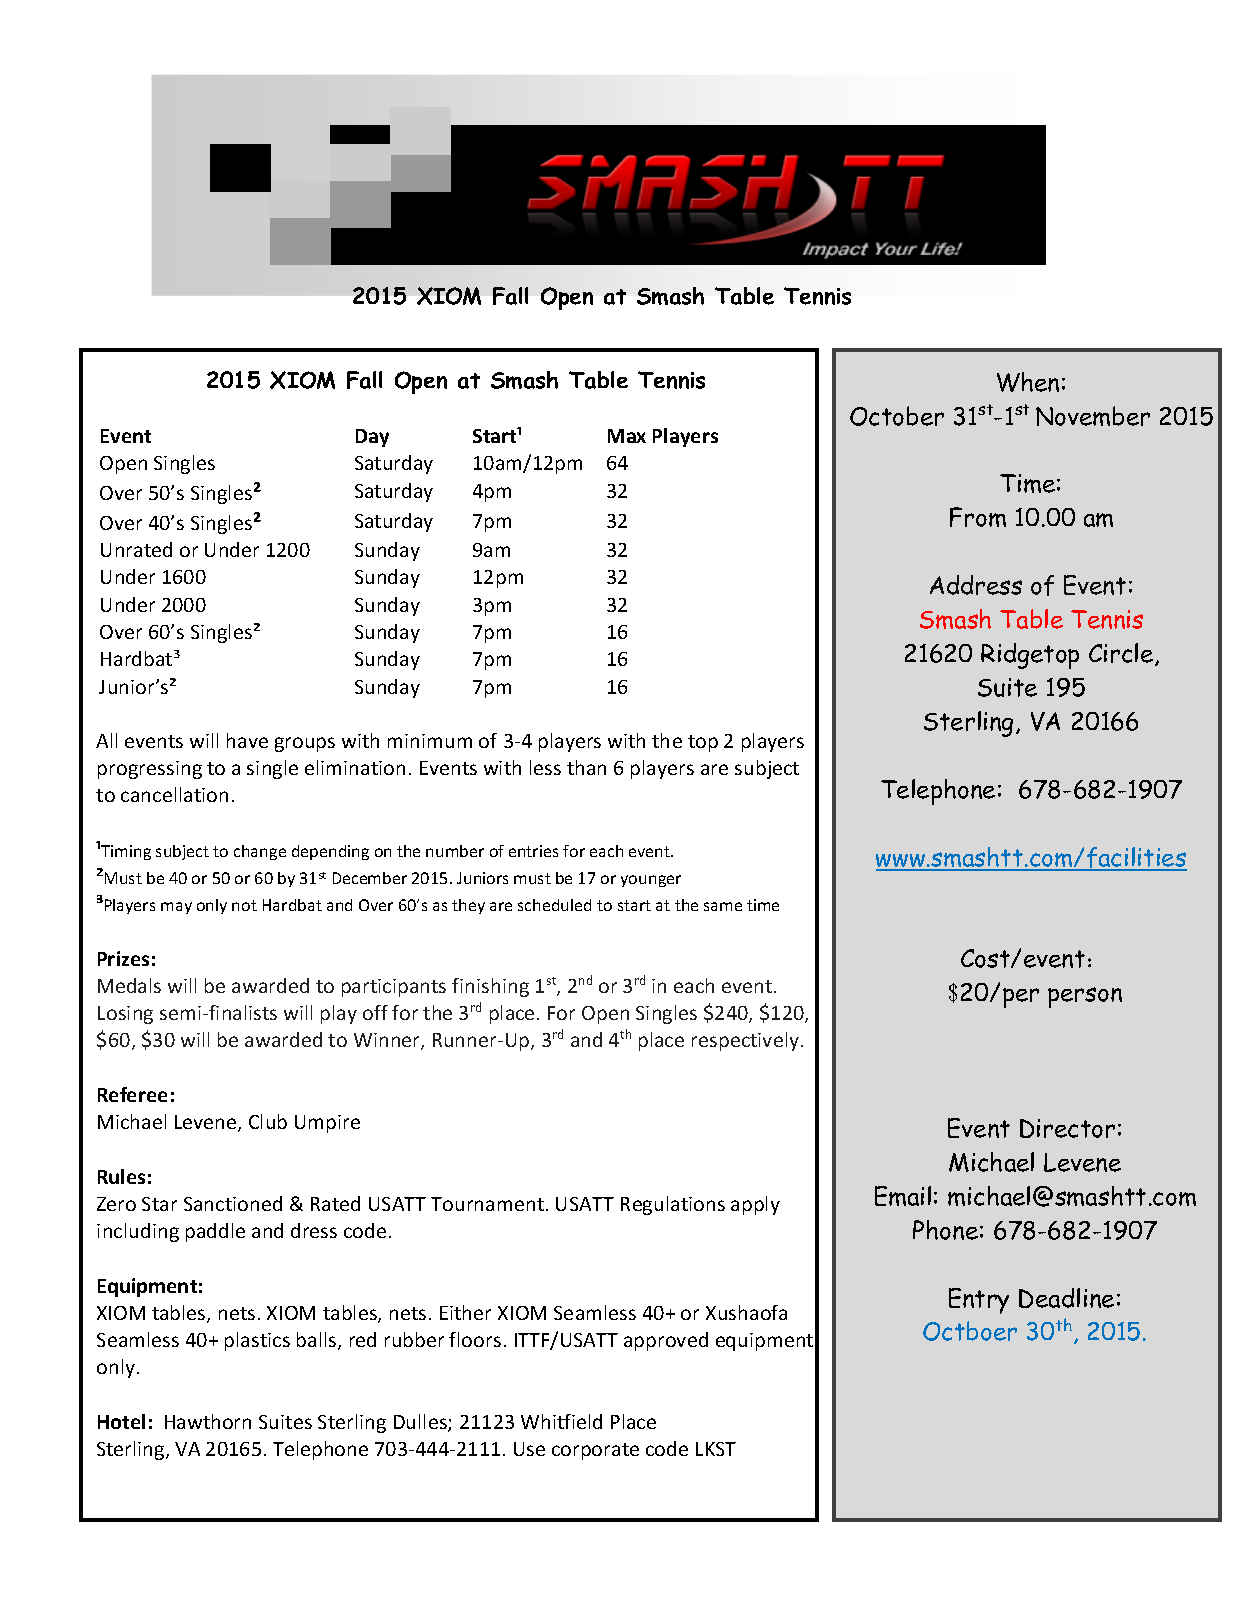 This page has height=1606, width=1241. Describe the element at coordinates (561, 1421) in the page. I see `Whitfield` at that location.
